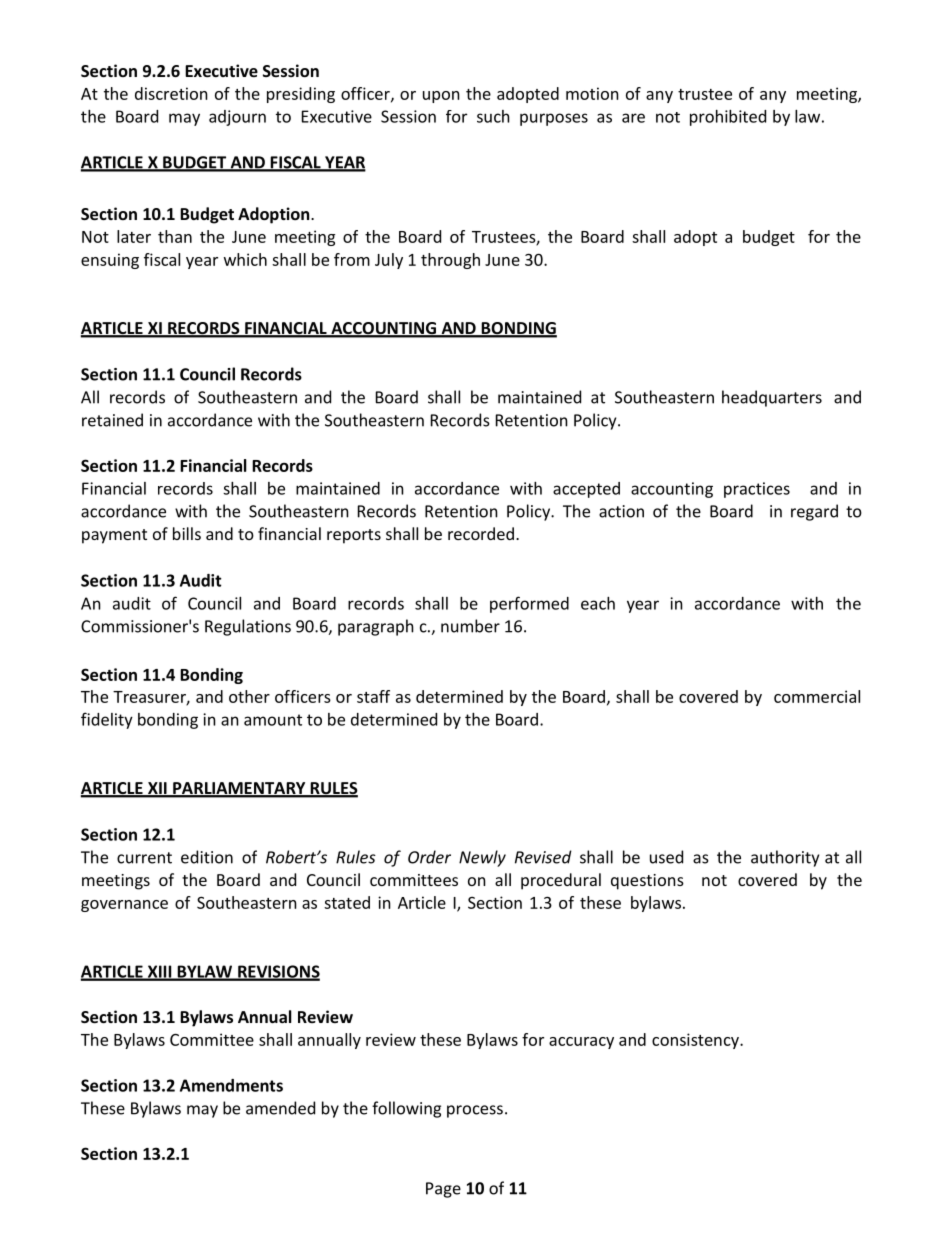 The width and height of the screenshot is (952, 1233). Describe the element at coordinates (443, 1190) in the screenshot. I see `Page` at that location.
